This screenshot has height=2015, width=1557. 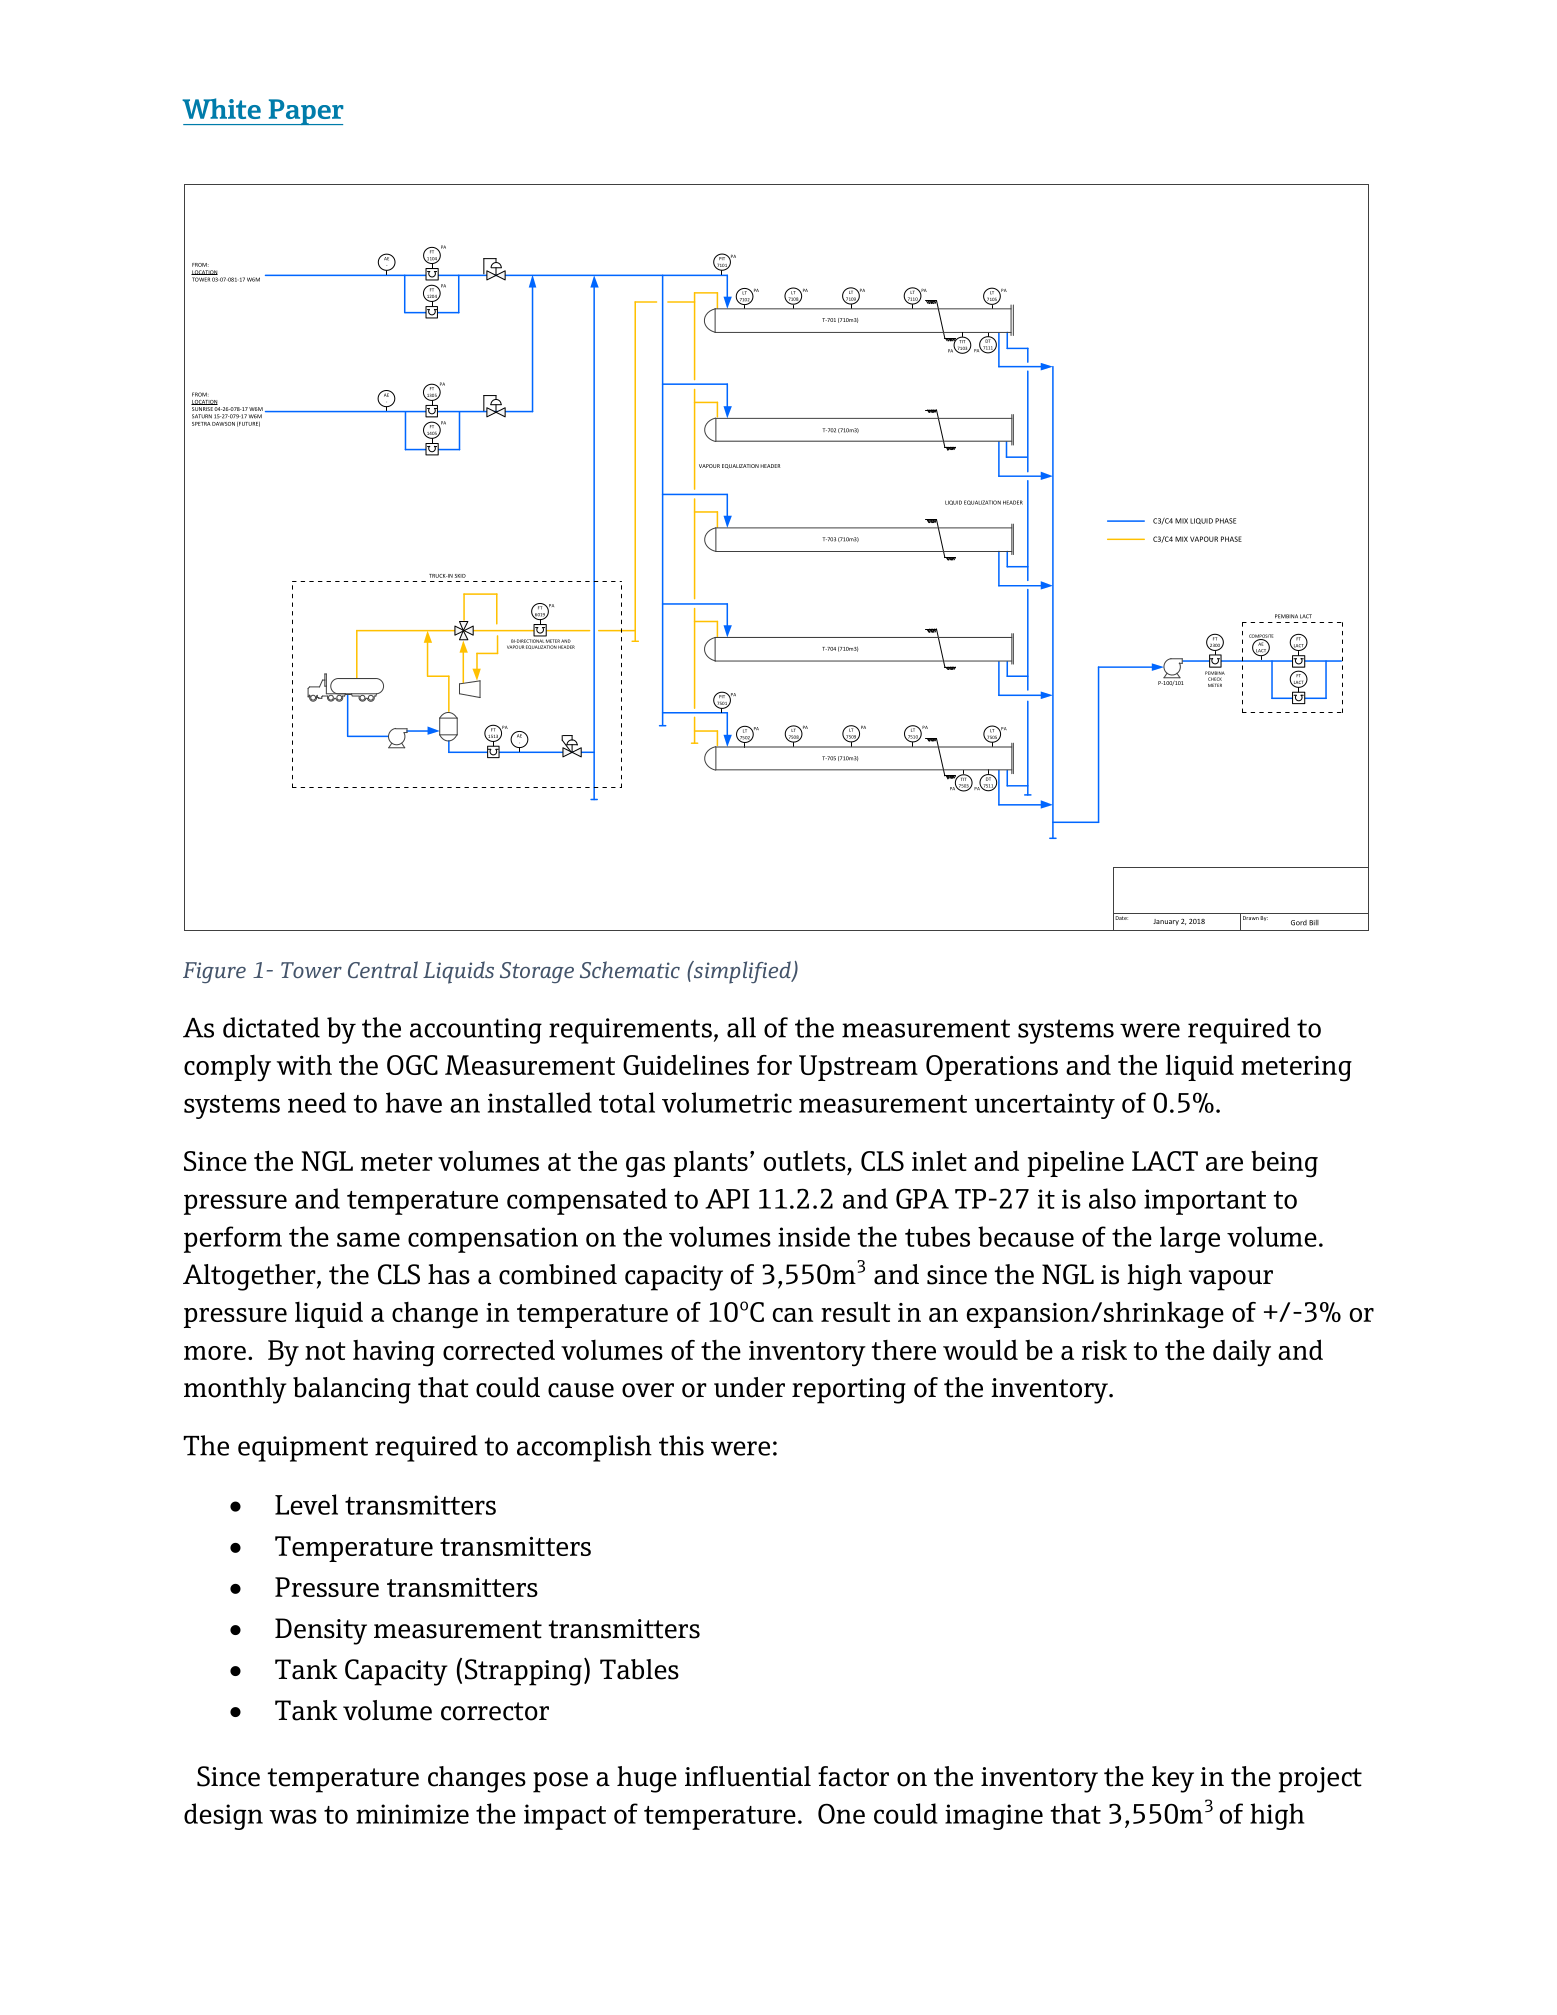 I want to click on Paper, so click(x=305, y=112).
